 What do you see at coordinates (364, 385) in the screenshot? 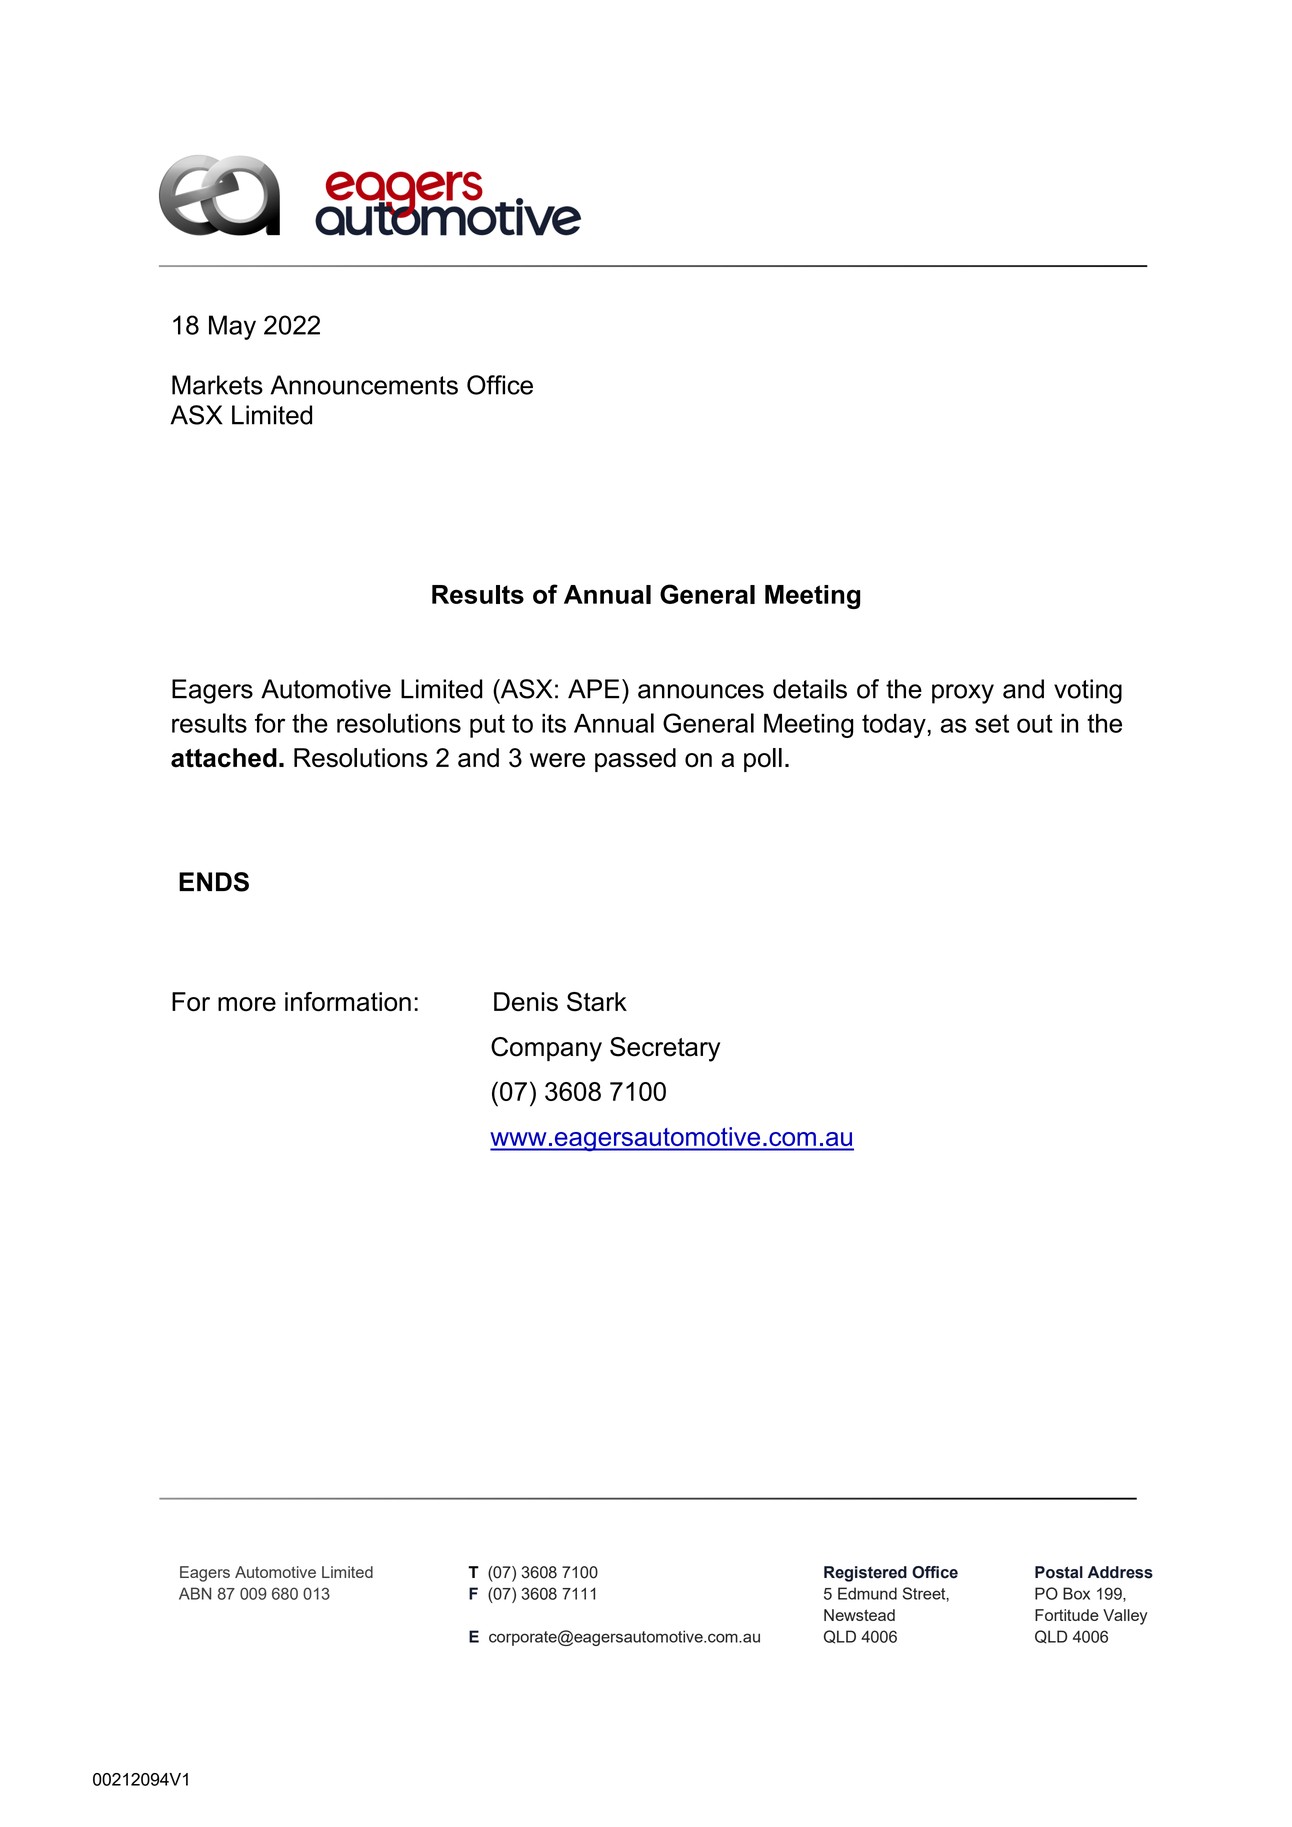
I see `Announcements` at bounding box center [364, 385].
